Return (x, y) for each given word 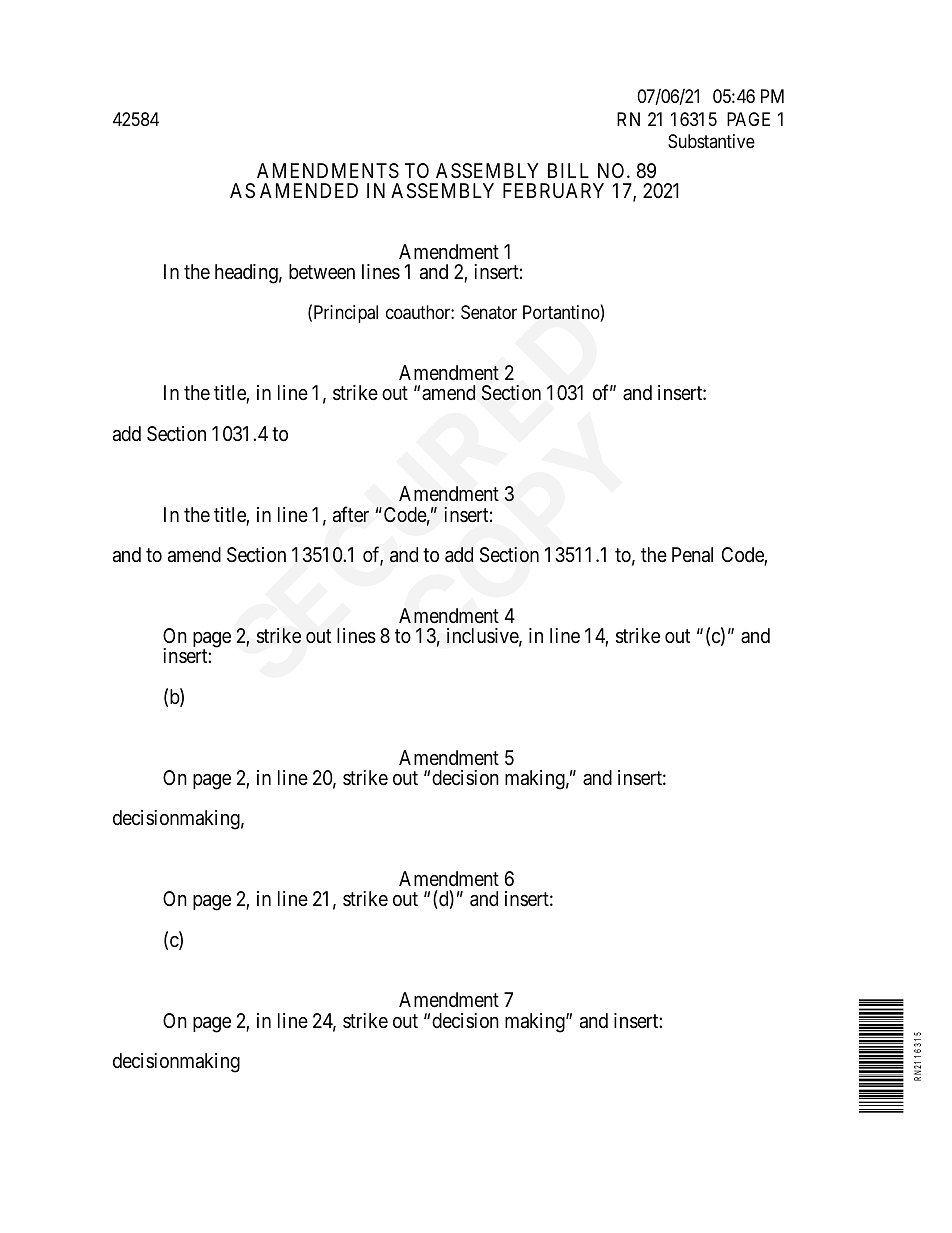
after (351, 514)
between (322, 271)
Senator (489, 312)
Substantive (711, 141)
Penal (692, 555)
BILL (568, 170)
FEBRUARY (553, 190)
